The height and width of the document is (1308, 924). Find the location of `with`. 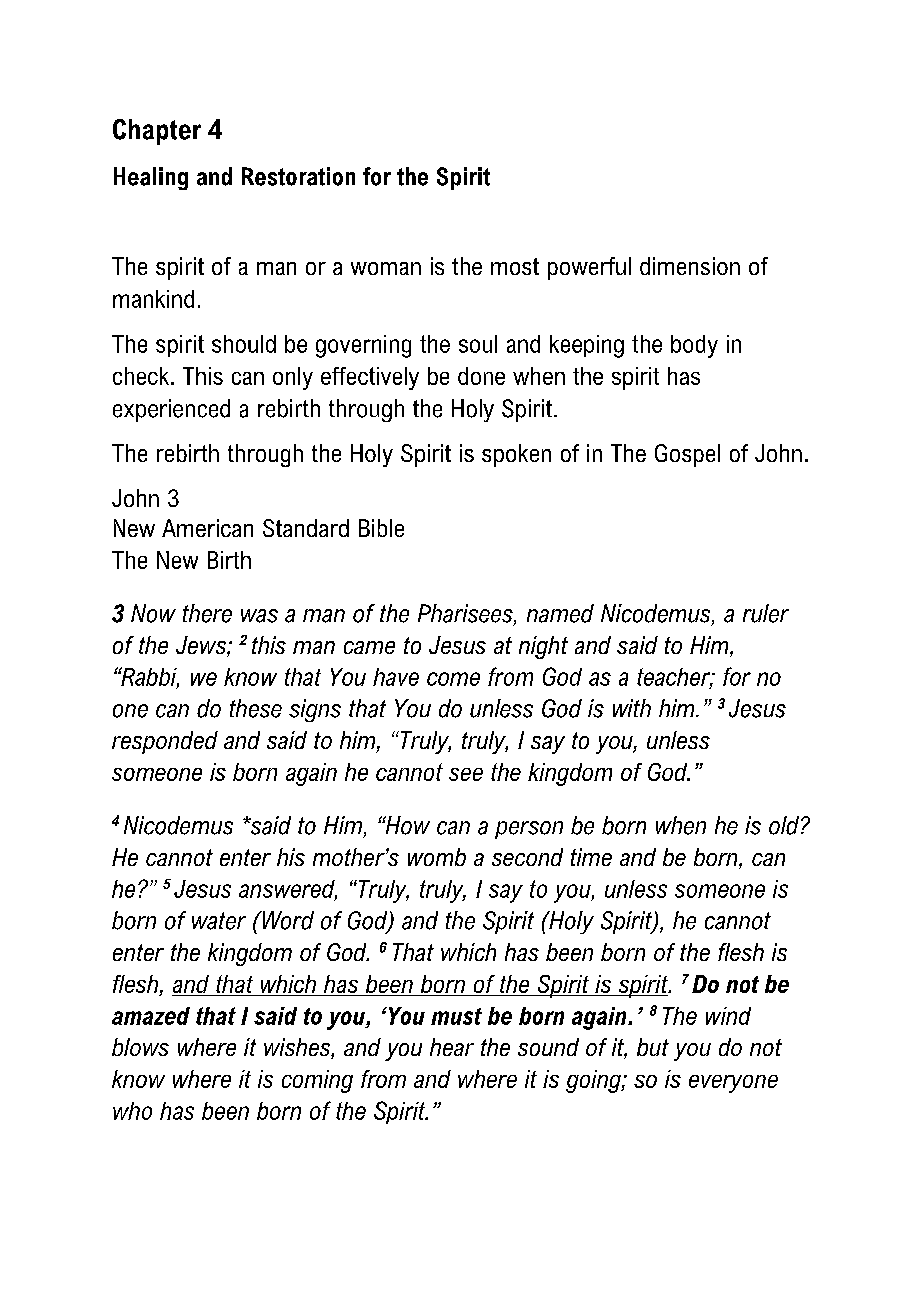

with is located at coordinates (632, 708).
